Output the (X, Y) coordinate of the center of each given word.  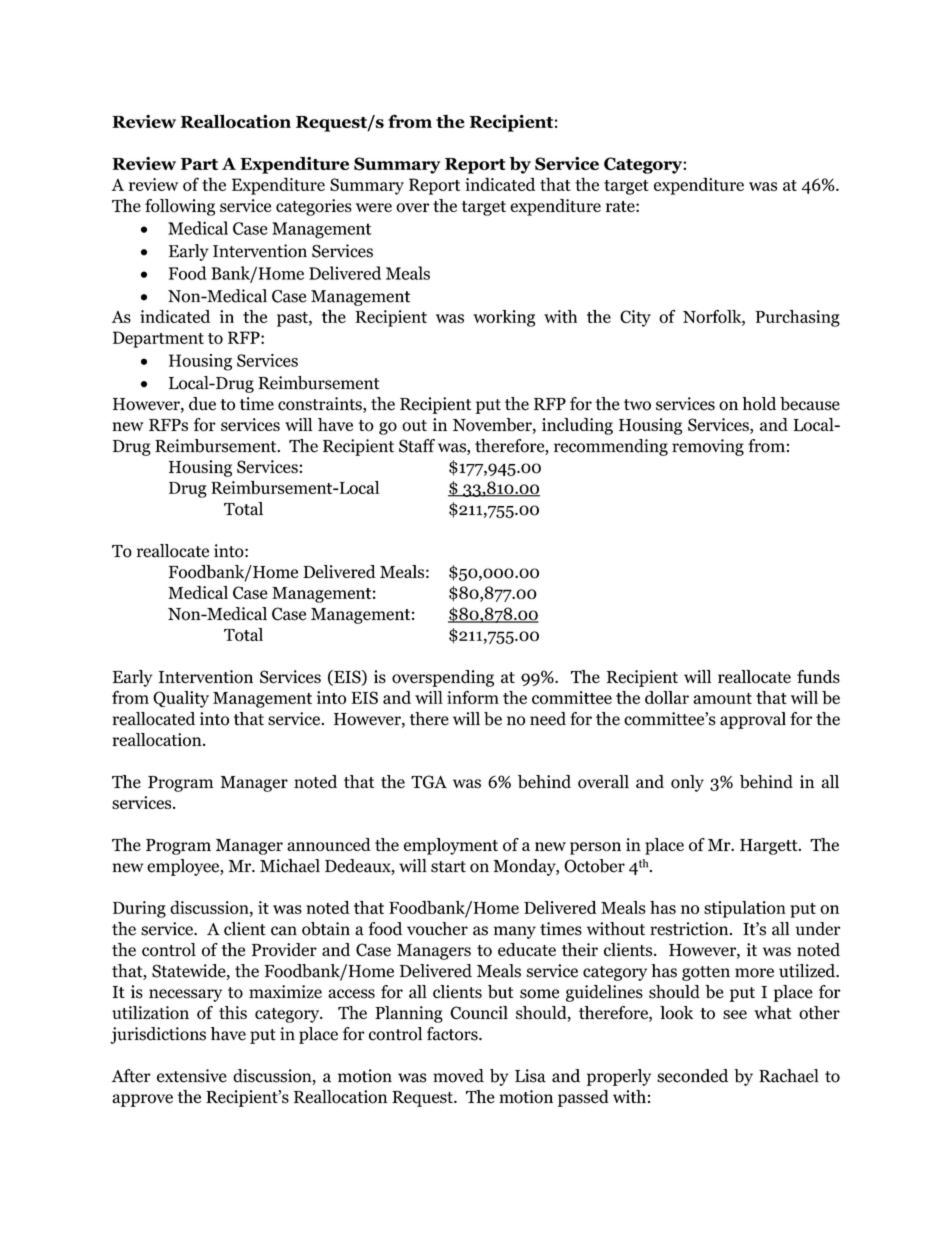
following (180, 207)
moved (458, 1076)
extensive (192, 1076)
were (374, 207)
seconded (692, 1076)
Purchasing (797, 318)
